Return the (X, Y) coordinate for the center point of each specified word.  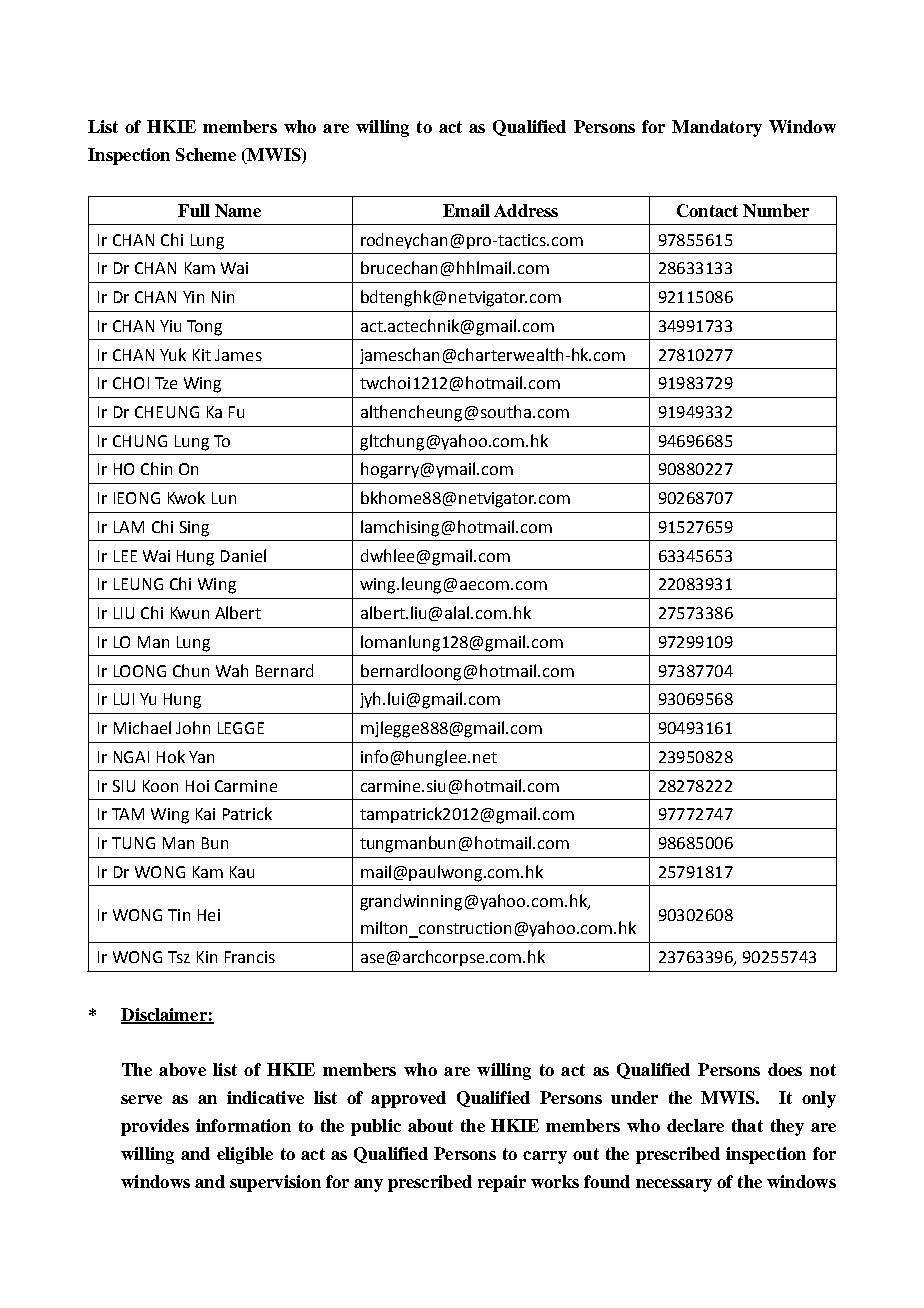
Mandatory (717, 128)
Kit (202, 355)
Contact (707, 210)
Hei (209, 915)
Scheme (206, 154)
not (823, 1070)
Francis (250, 957)
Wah (232, 670)
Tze (166, 383)
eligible (245, 1155)
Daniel (243, 555)
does (785, 1069)
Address (526, 210)
